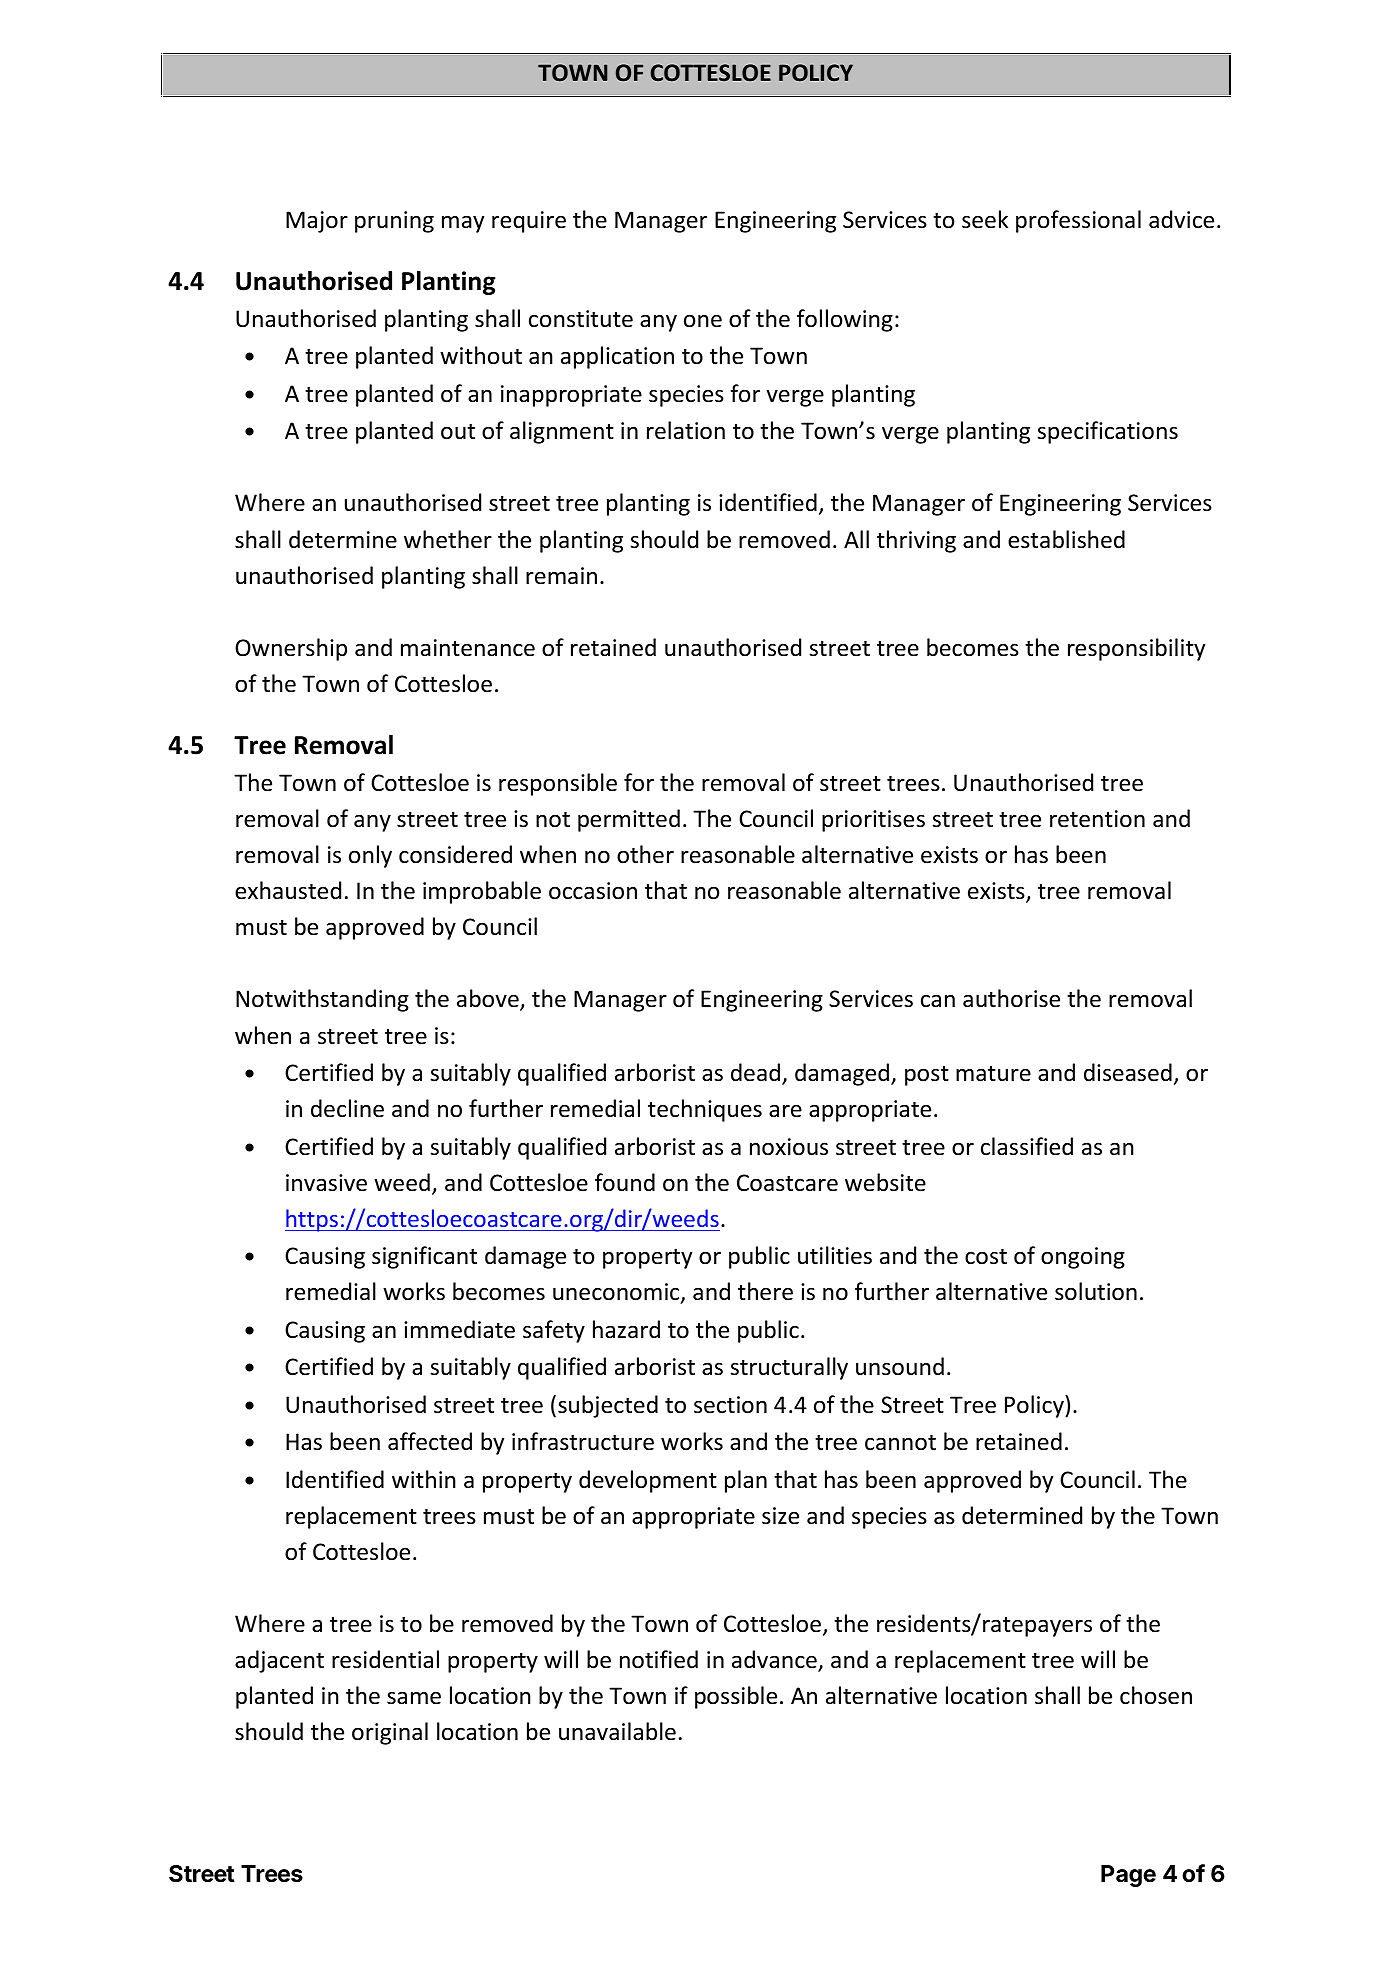 The width and height of the screenshot is (1392, 1968). I want to click on one, so click(703, 321).
